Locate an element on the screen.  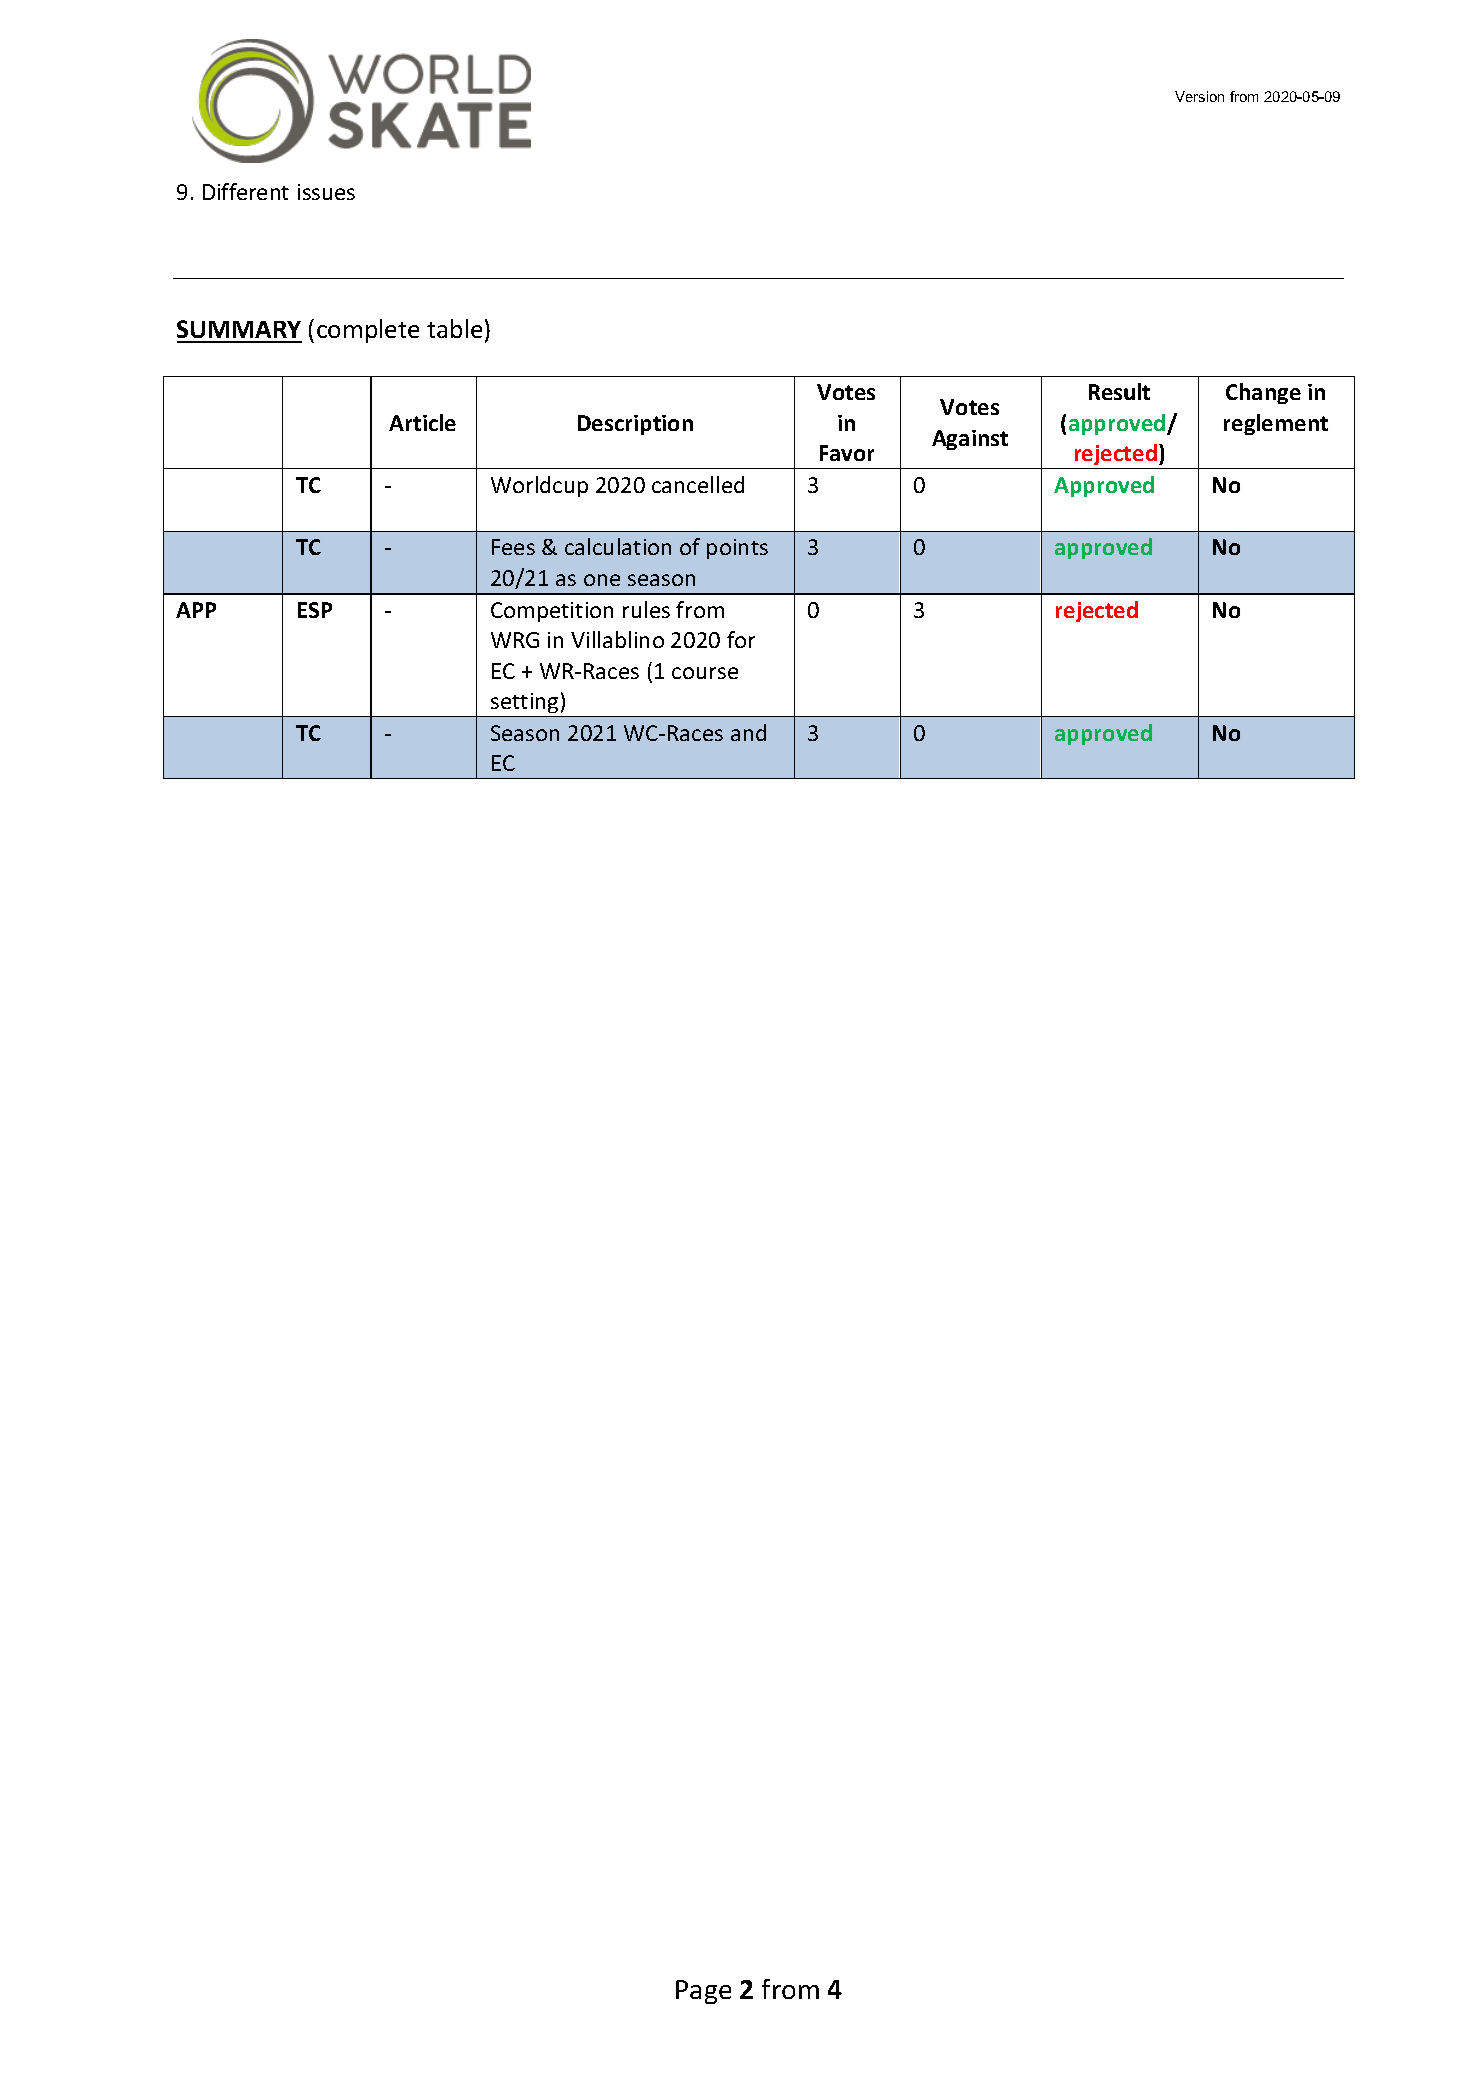
ESP is located at coordinates (315, 610).
